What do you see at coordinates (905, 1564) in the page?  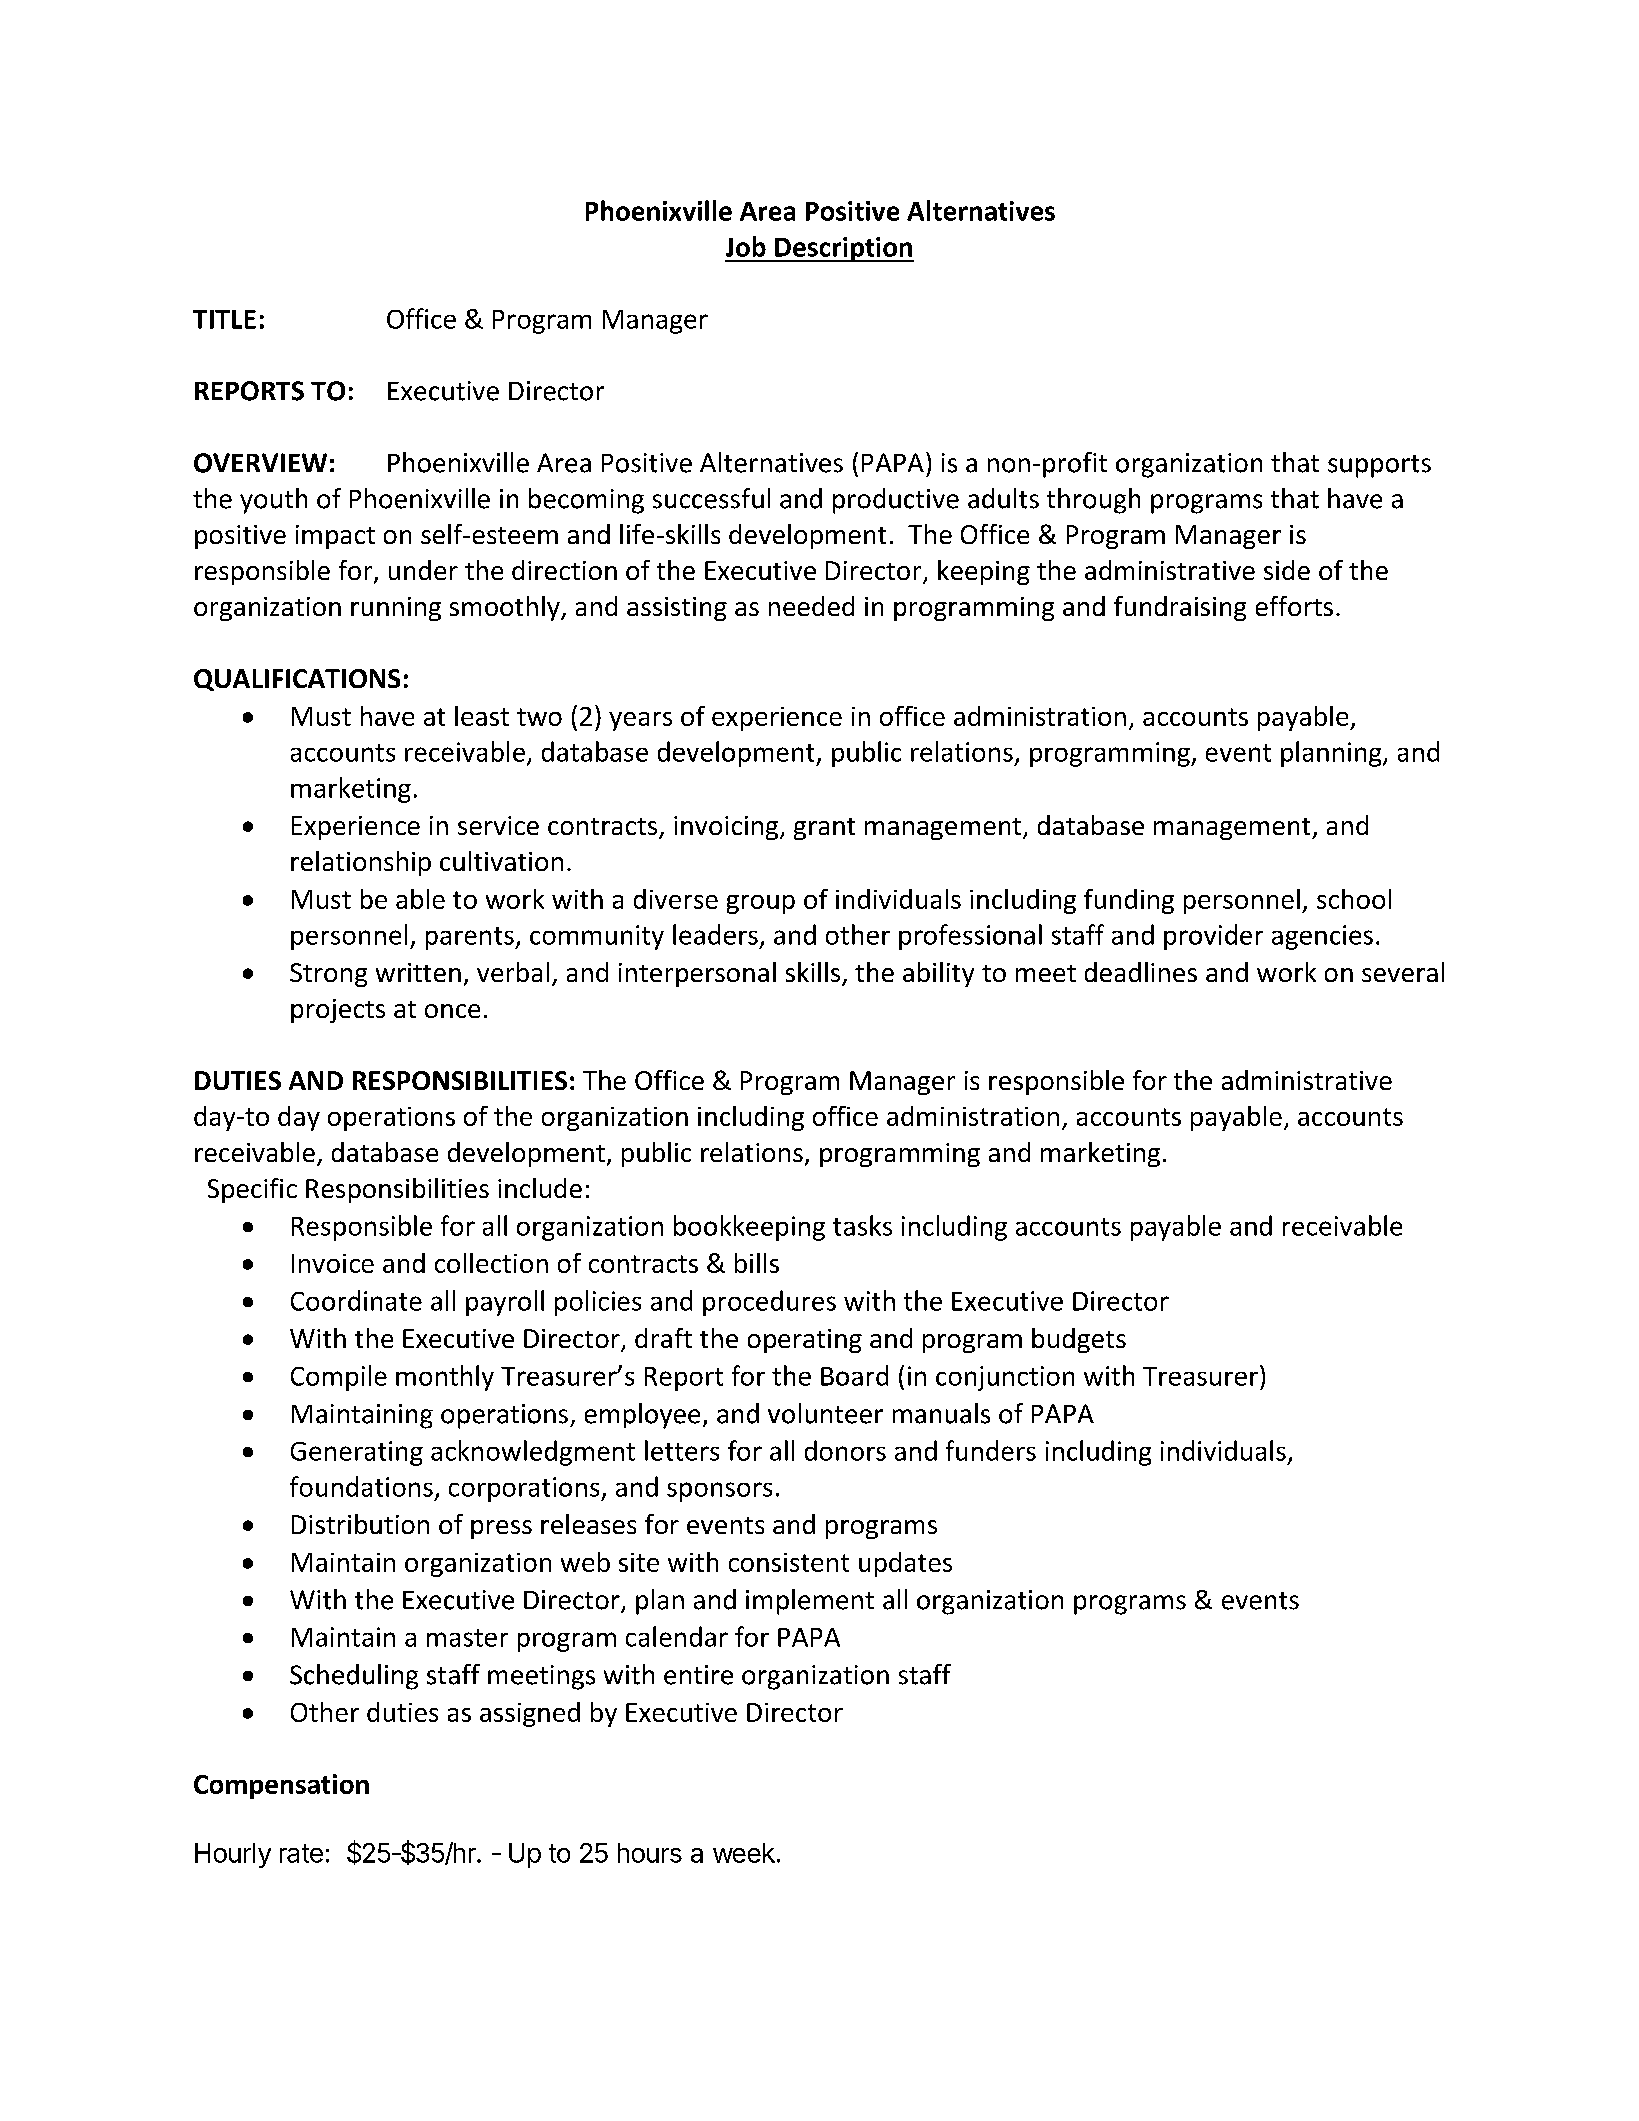 I see `updates` at bounding box center [905, 1564].
